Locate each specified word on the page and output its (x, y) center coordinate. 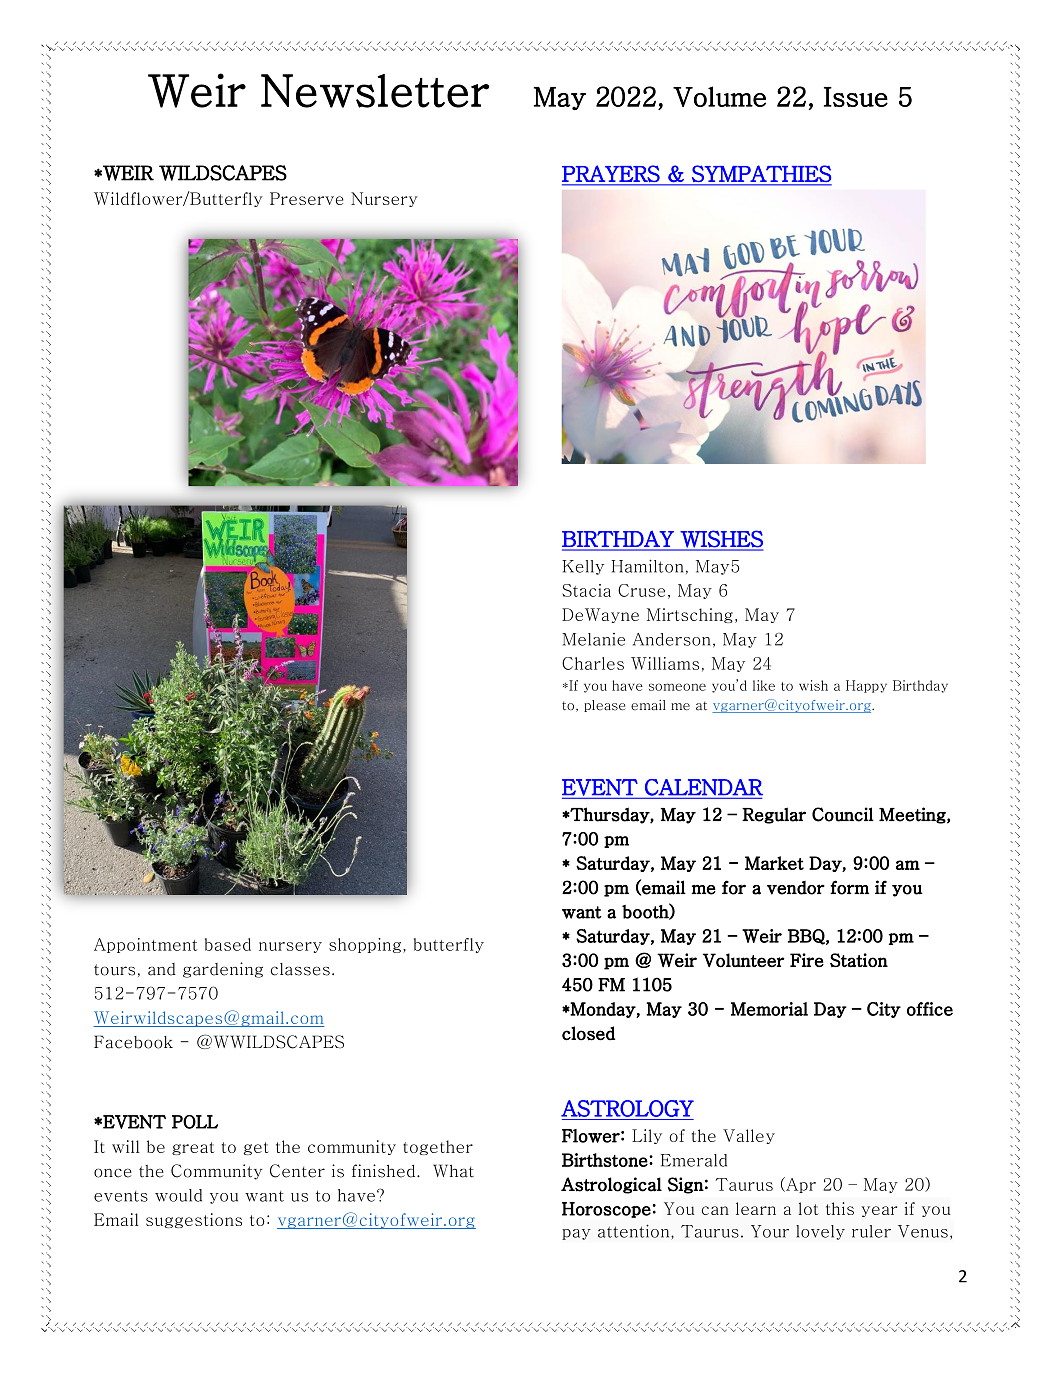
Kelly (583, 567)
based (228, 944)
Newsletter (375, 91)
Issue (856, 97)
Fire (807, 960)
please (604, 706)
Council (843, 814)
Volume (719, 96)
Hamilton (647, 566)
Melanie (593, 639)
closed (588, 1033)
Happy (866, 686)
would (178, 1195)
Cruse (641, 590)
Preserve (307, 198)
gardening (223, 970)
